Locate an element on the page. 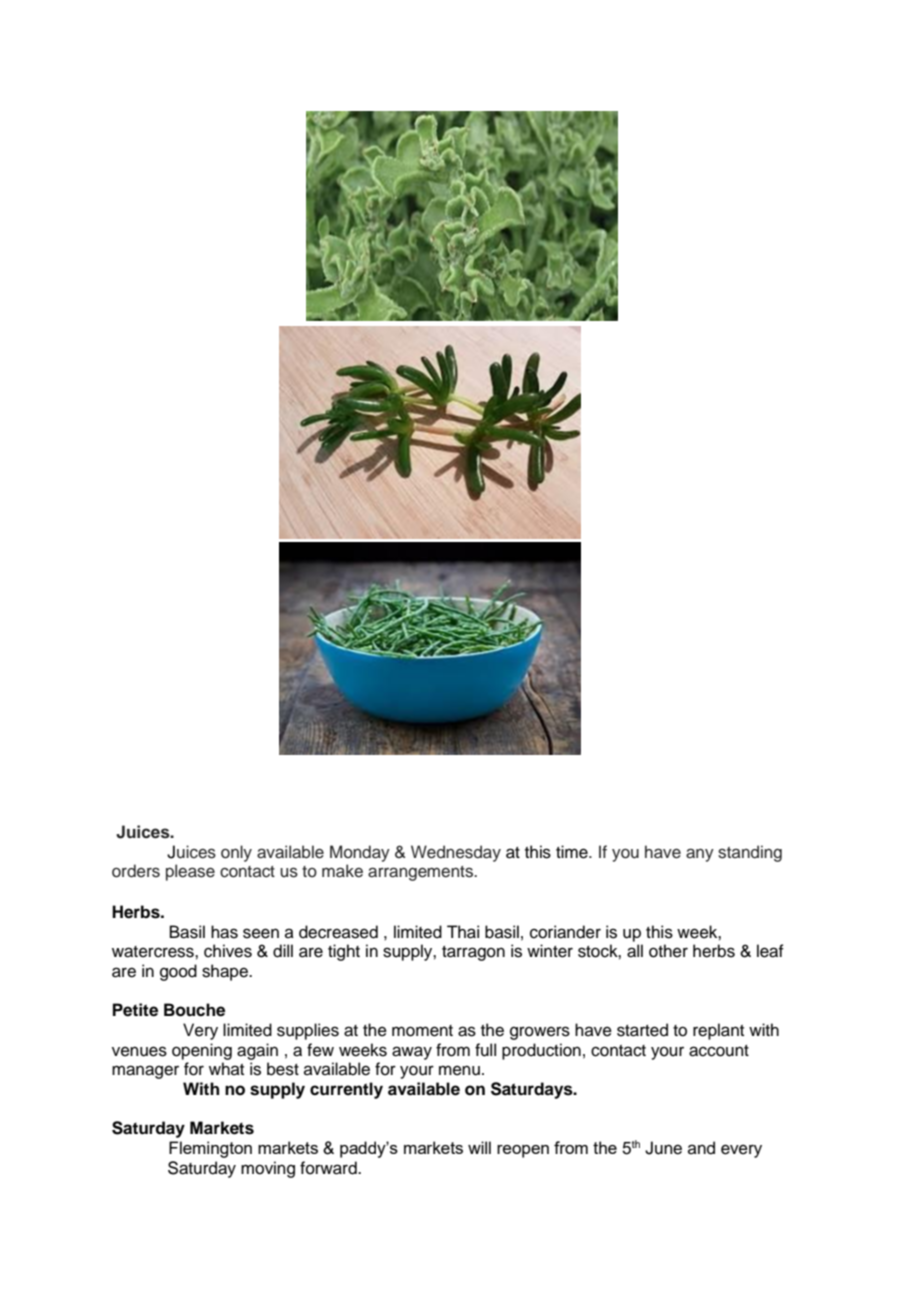 Image resolution: width=924 pixels, height=1308 pixels. tarragon is located at coordinates (473, 953).
